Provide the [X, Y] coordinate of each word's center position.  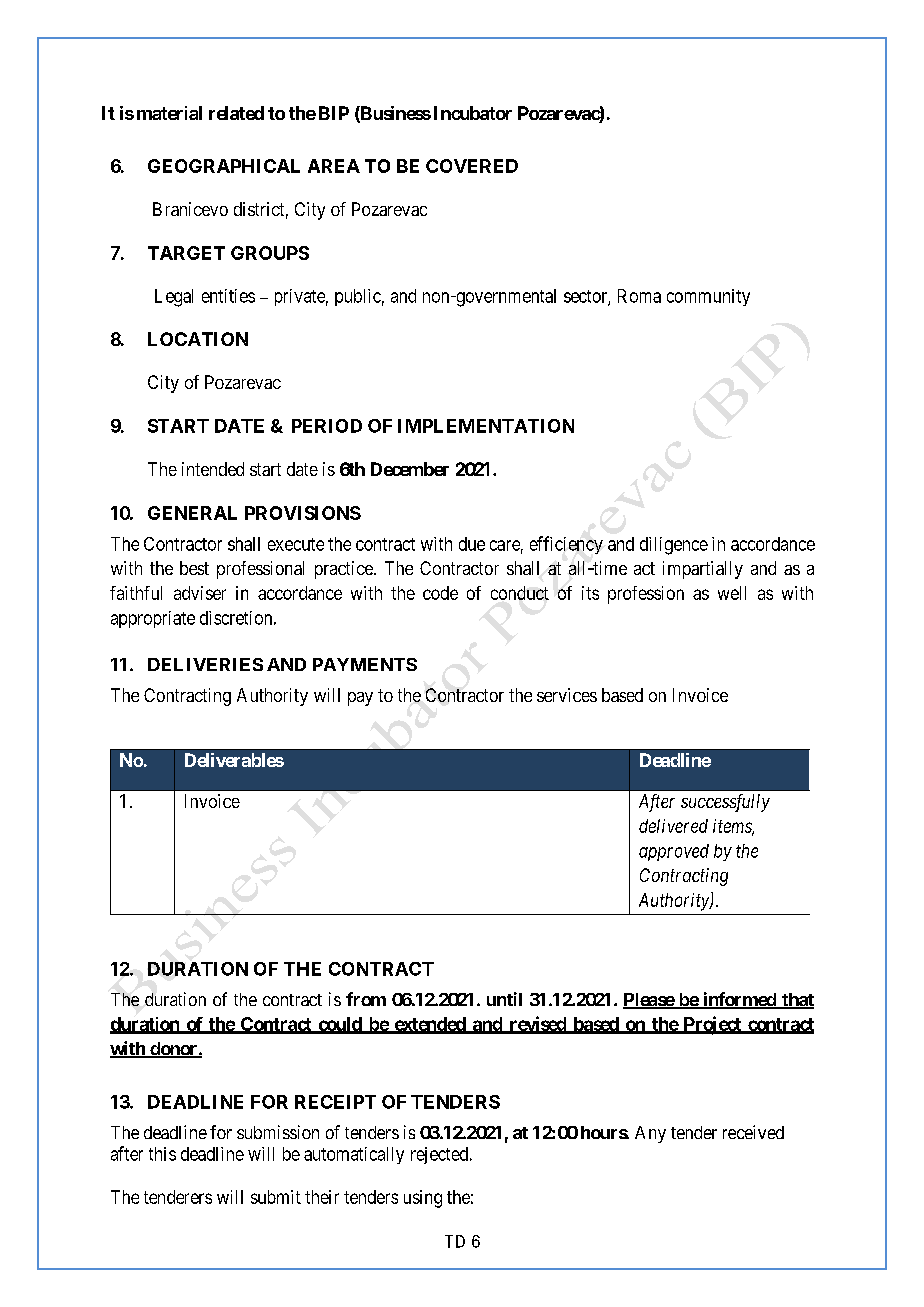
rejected [441, 1155]
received [753, 1132]
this [162, 1154]
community [708, 297]
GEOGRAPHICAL [224, 166]
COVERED [472, 166]
